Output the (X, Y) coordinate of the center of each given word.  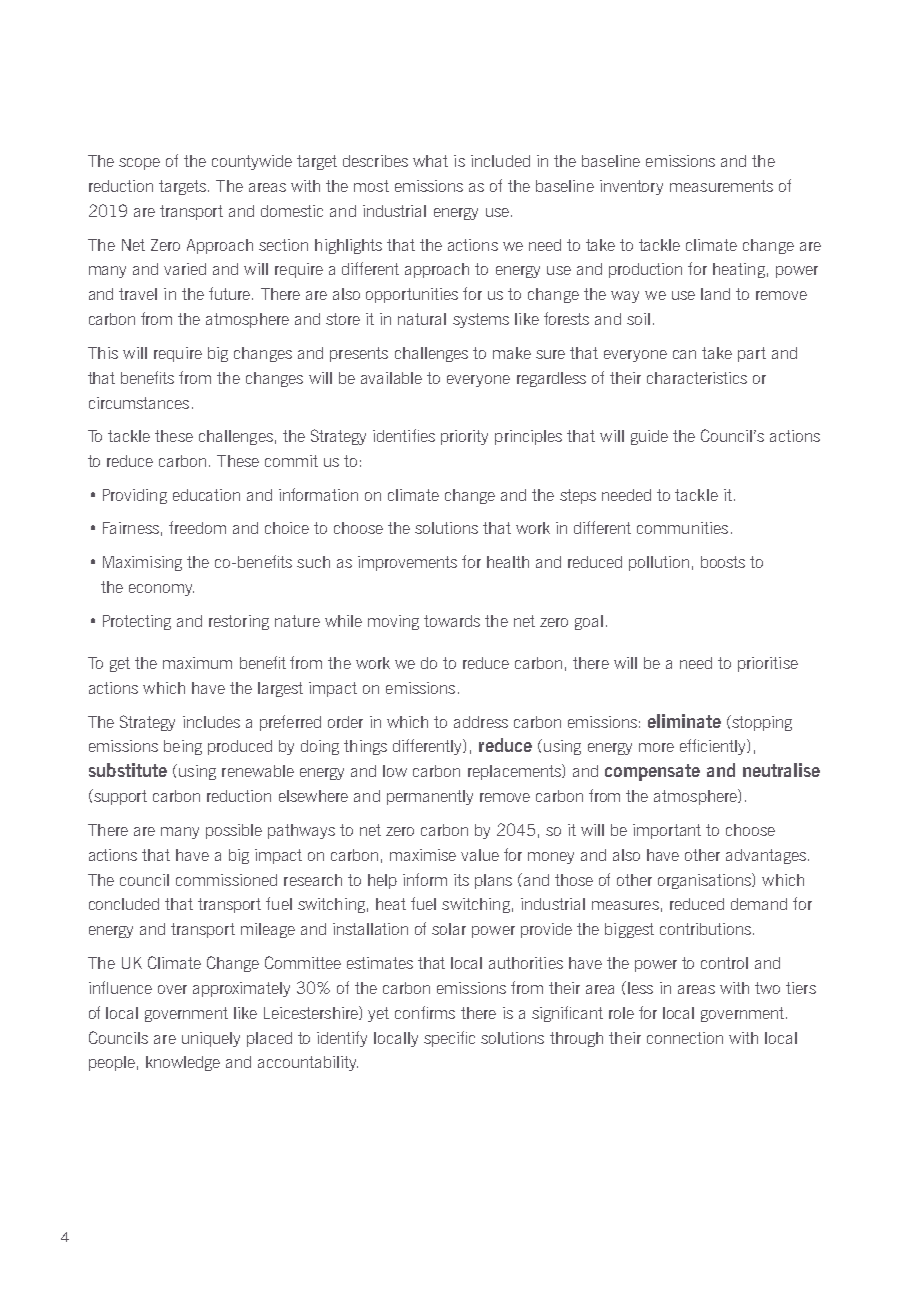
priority (464, 437)
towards (452, 621)
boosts (723, 562)
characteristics (697, 378)
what (430, 161)
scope (139, 164)
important (667, 831)
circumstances (139, 403)
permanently (430, 797)
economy (161, 590)
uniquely (211, 1039)
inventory (631, 187)
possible (234, 831)
